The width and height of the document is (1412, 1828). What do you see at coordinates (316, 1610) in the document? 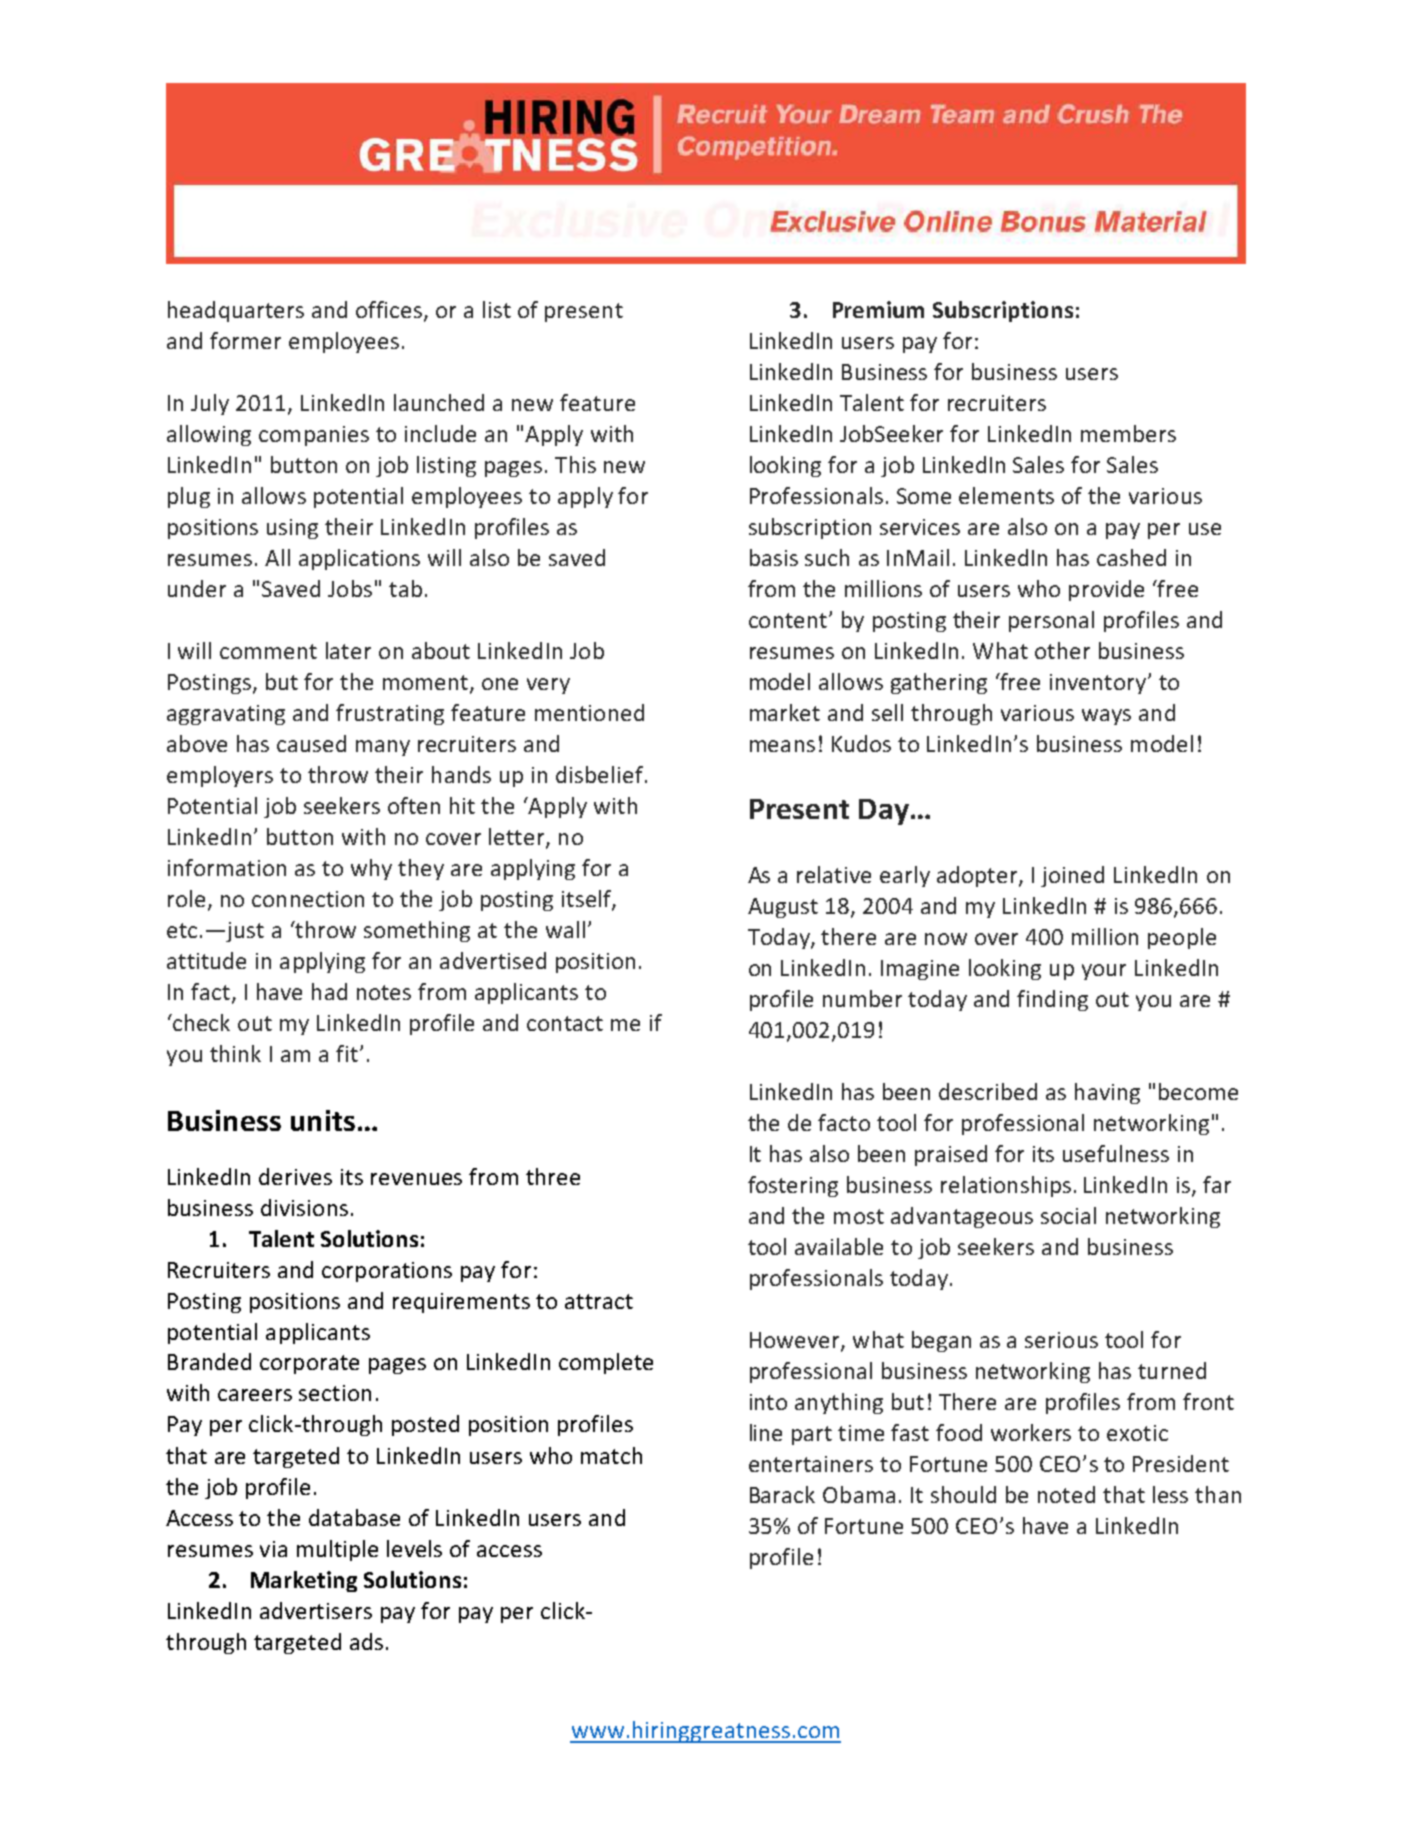
I see `advertisers` at bounding box center [316, 1610].
